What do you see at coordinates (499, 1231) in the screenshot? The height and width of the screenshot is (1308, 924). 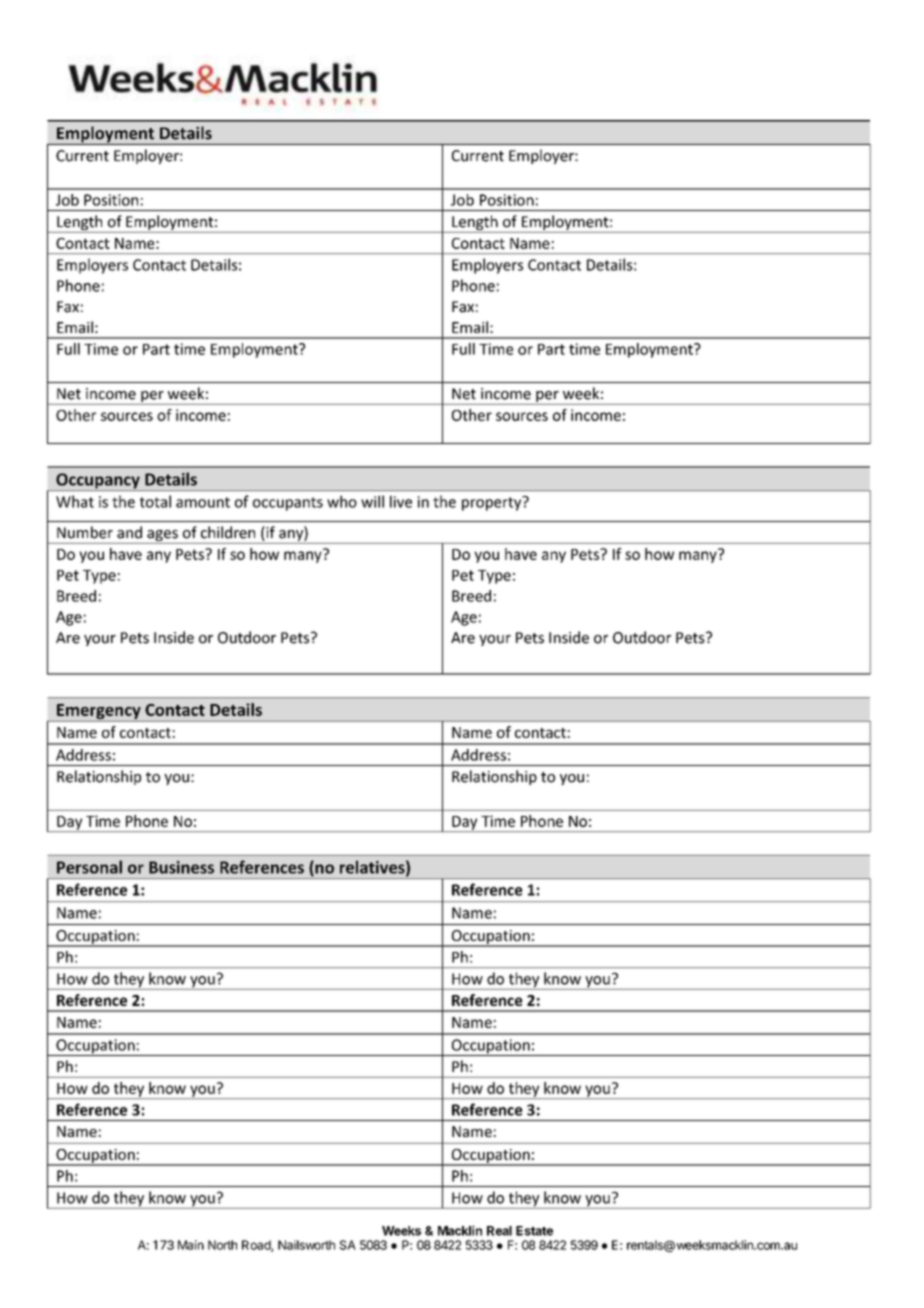 I see `Real` at bounding box center [499, 1231].
